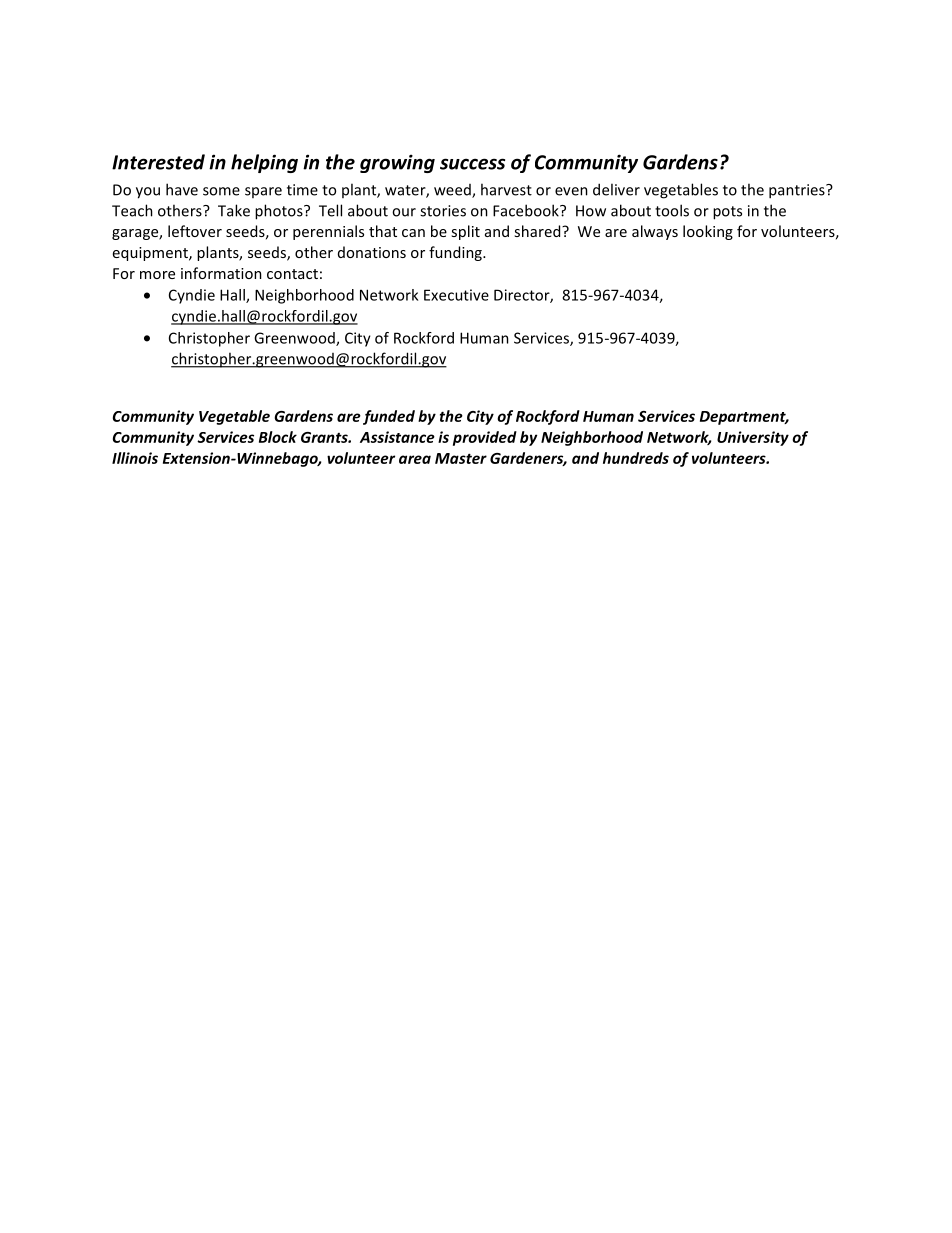 This document has width=952, height=1233. I want to click on information, so click(221, 273).
